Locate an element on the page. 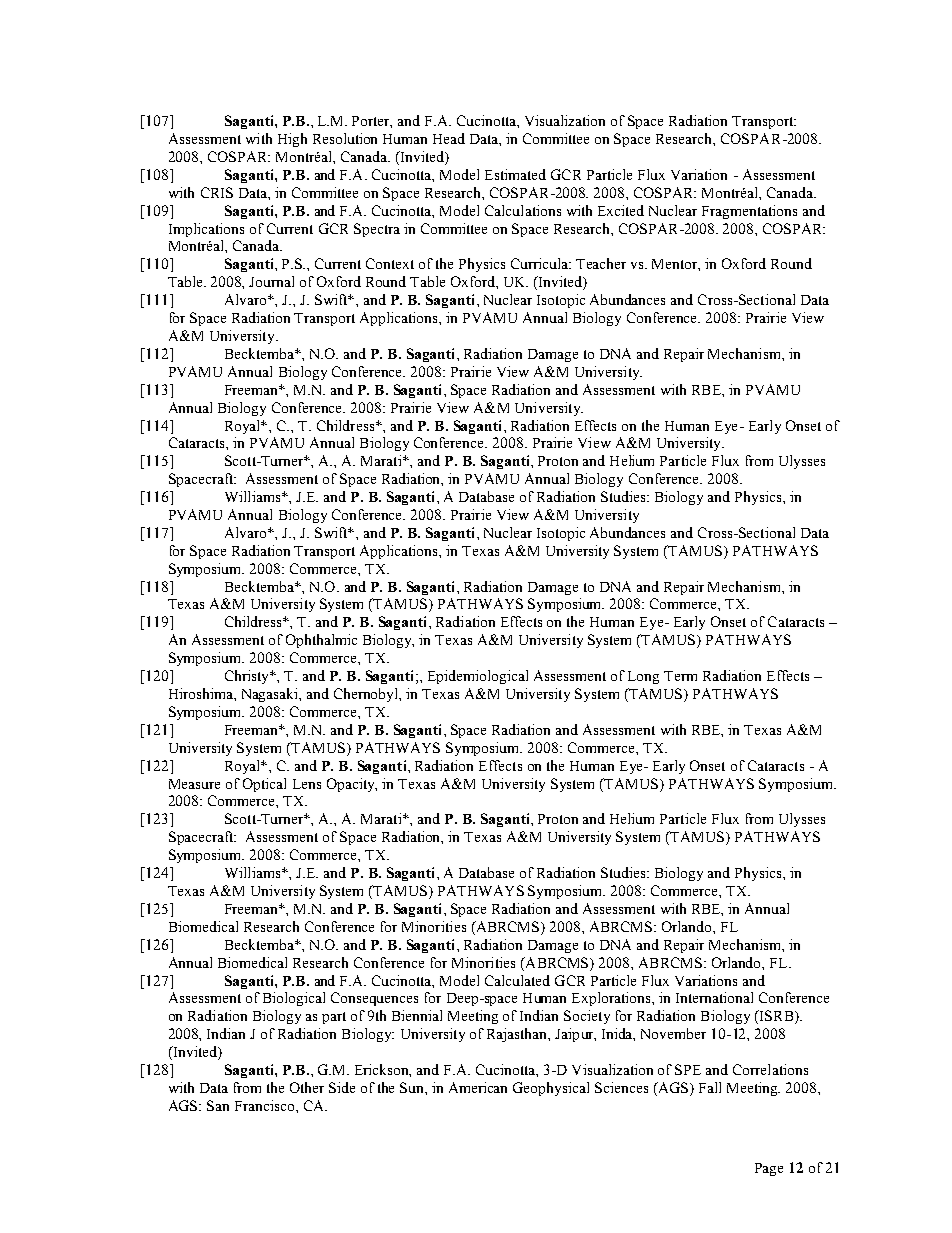 The image size is (952, 1233). Long is located at coordinates (643, 677).
